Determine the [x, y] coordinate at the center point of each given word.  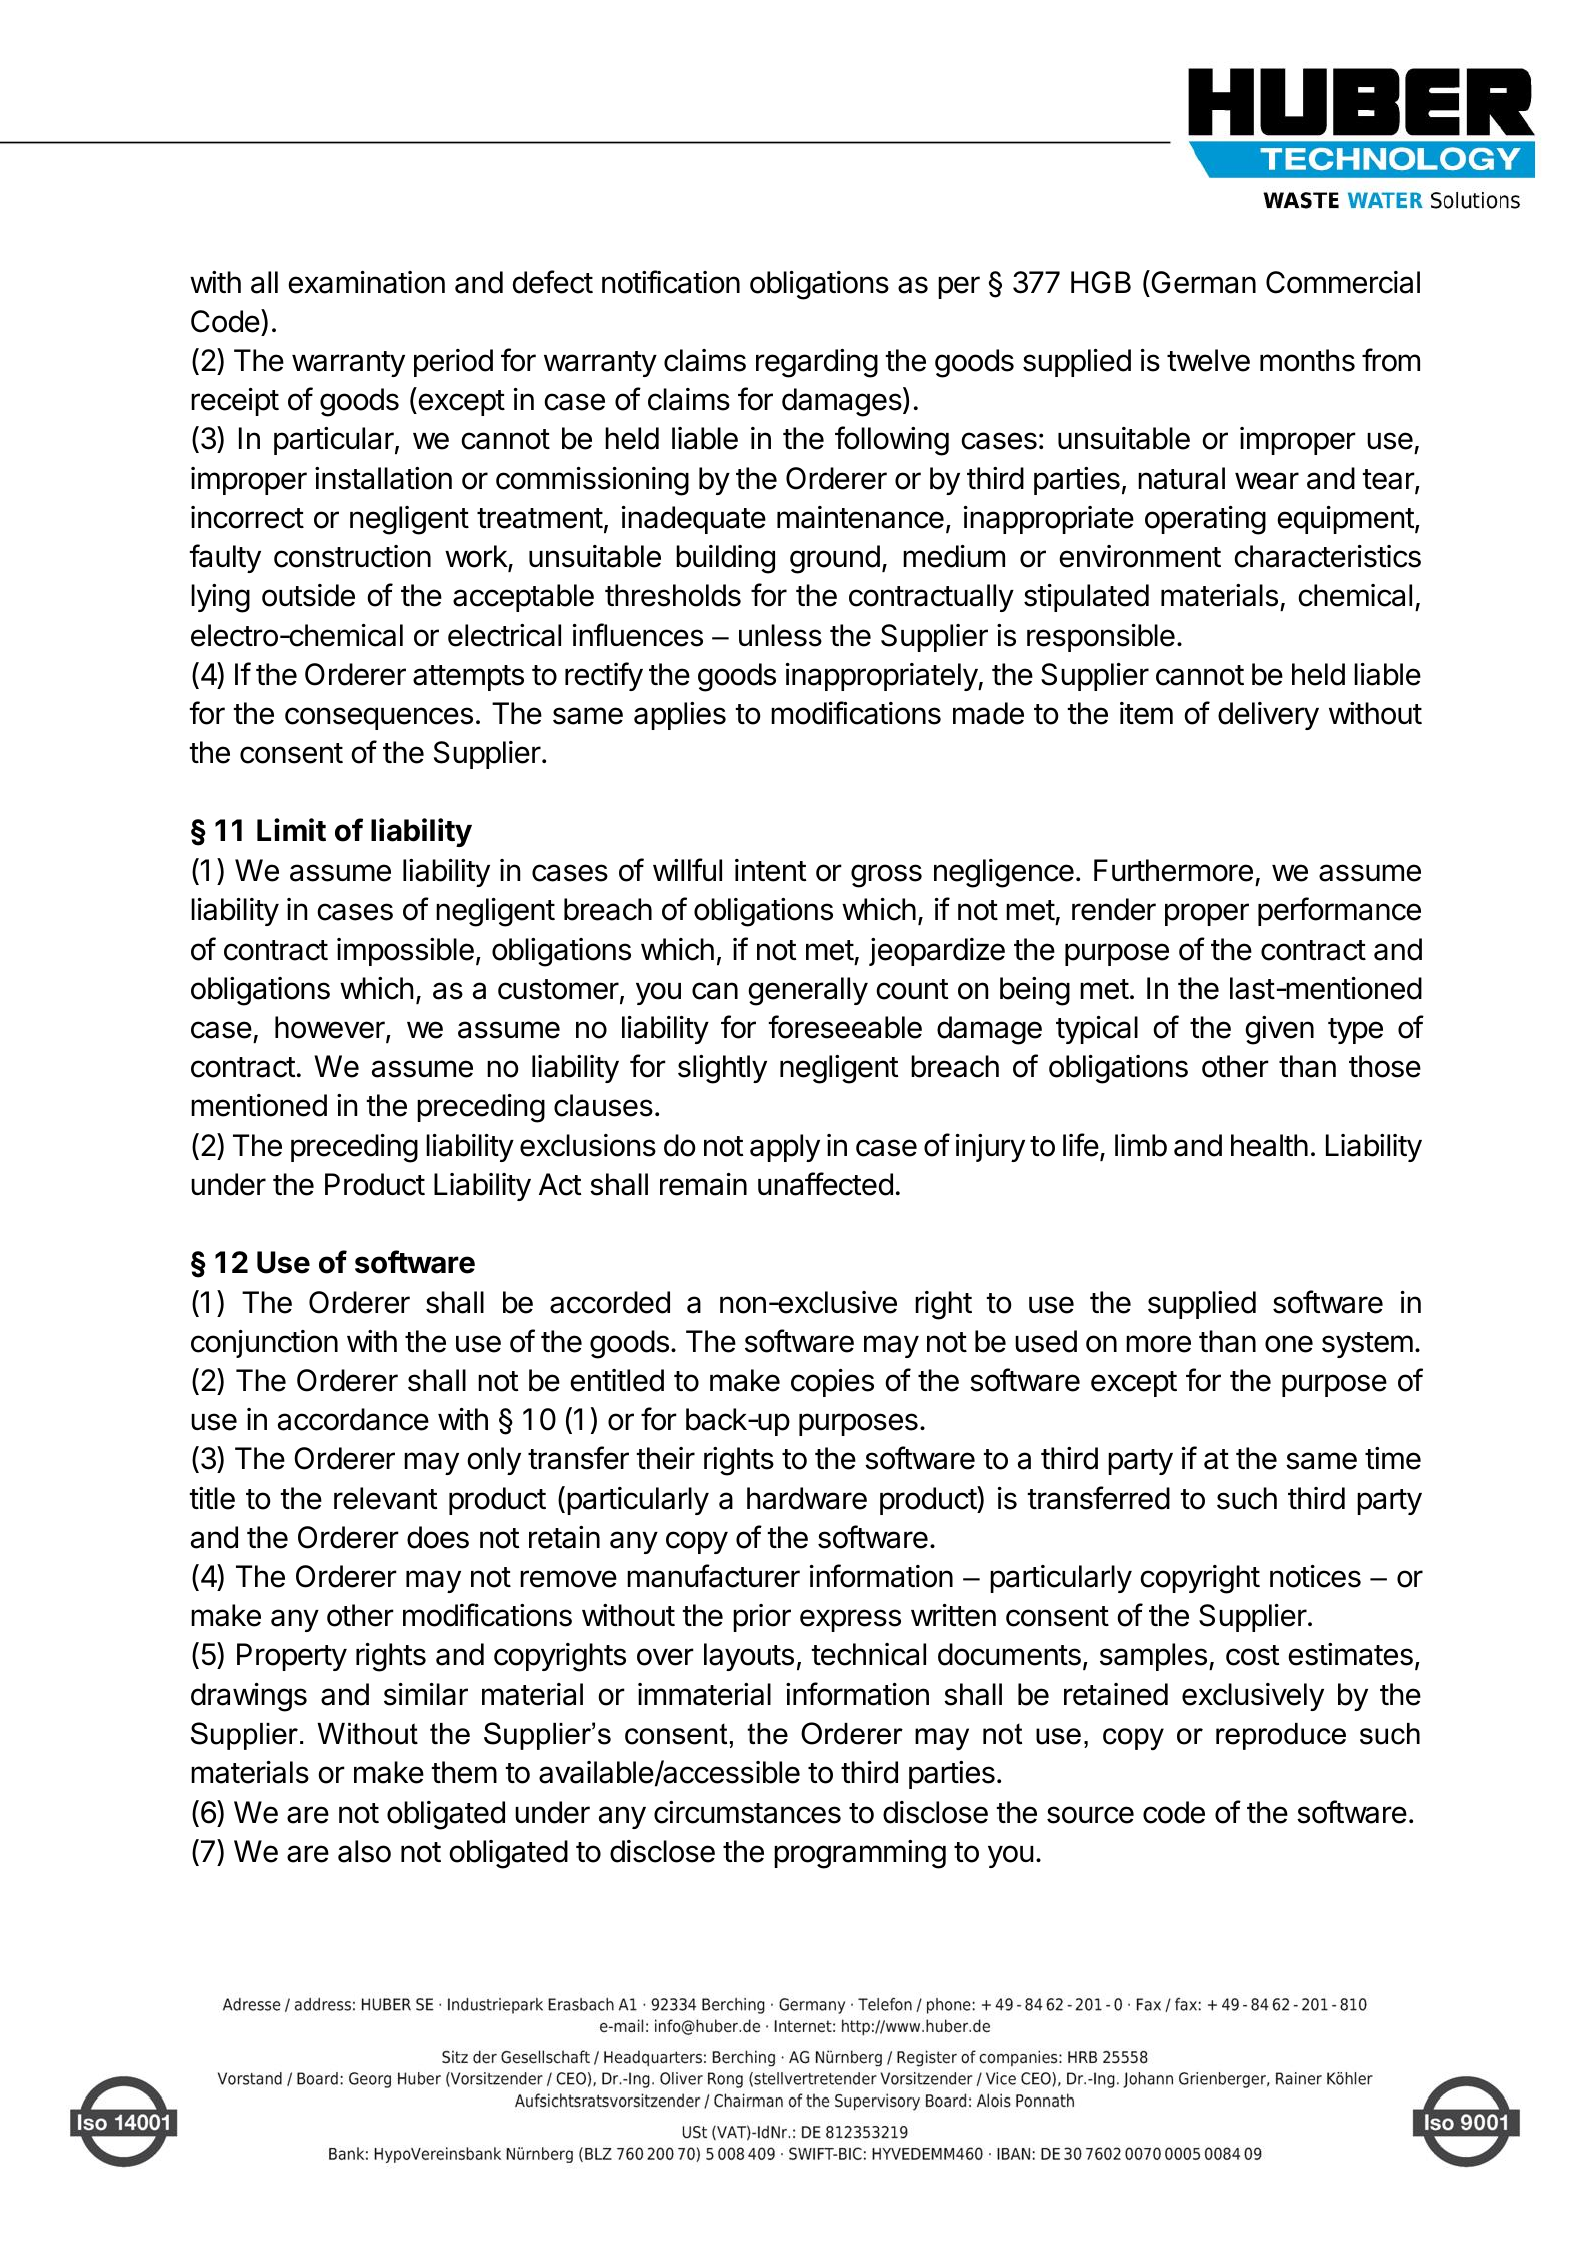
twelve [1208, 360]
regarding [817, 363]
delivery [1268, 716]
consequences [379, 718]
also [364, 1851]
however [331, 1028]
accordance [353, 1419]
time [1393, 1458]
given [1279, 1030]
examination [366, 282]
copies [832, 1383]
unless [780, 635]
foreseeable [845, 1027]
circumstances [747, 1812]
